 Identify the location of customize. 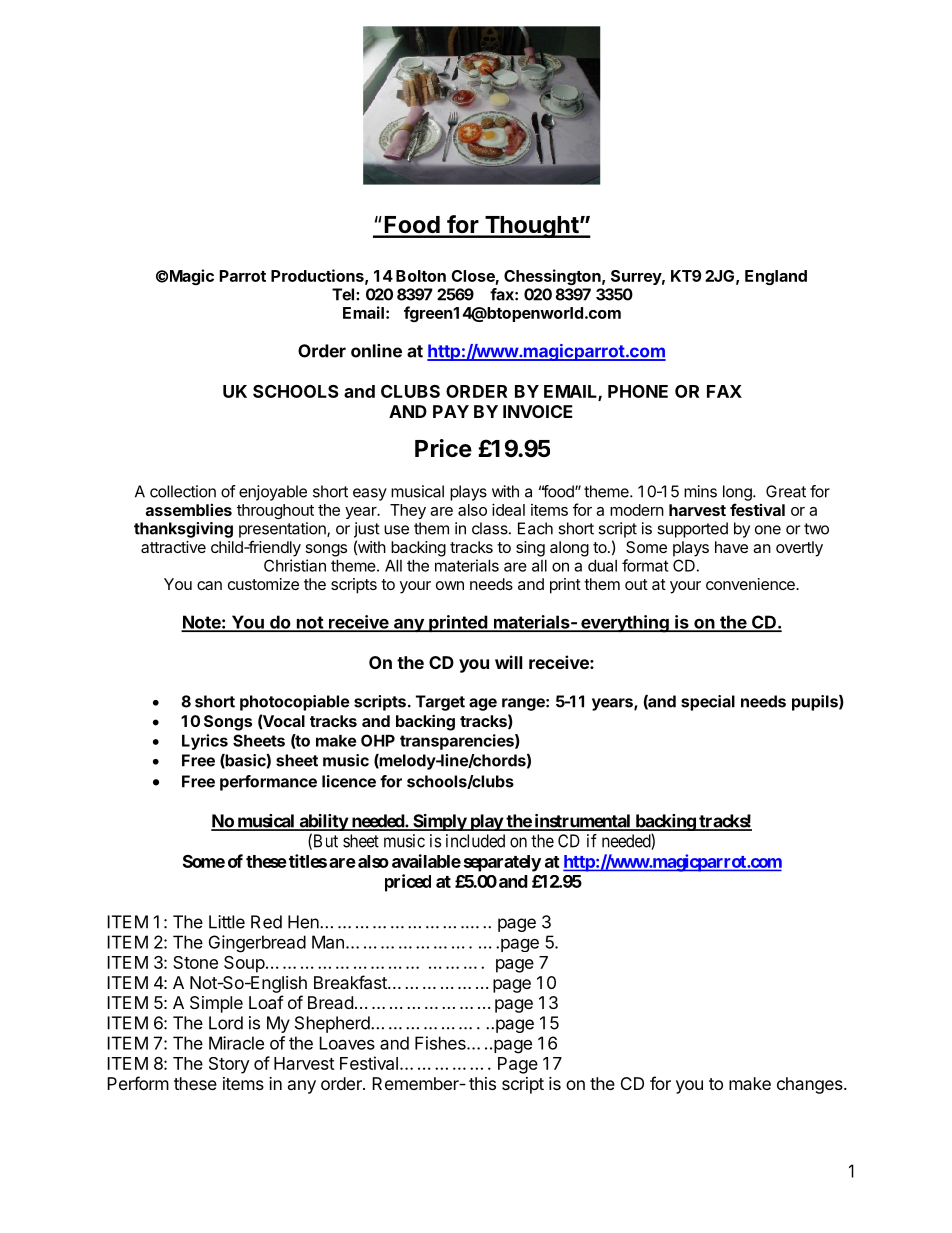
(263, 584).
